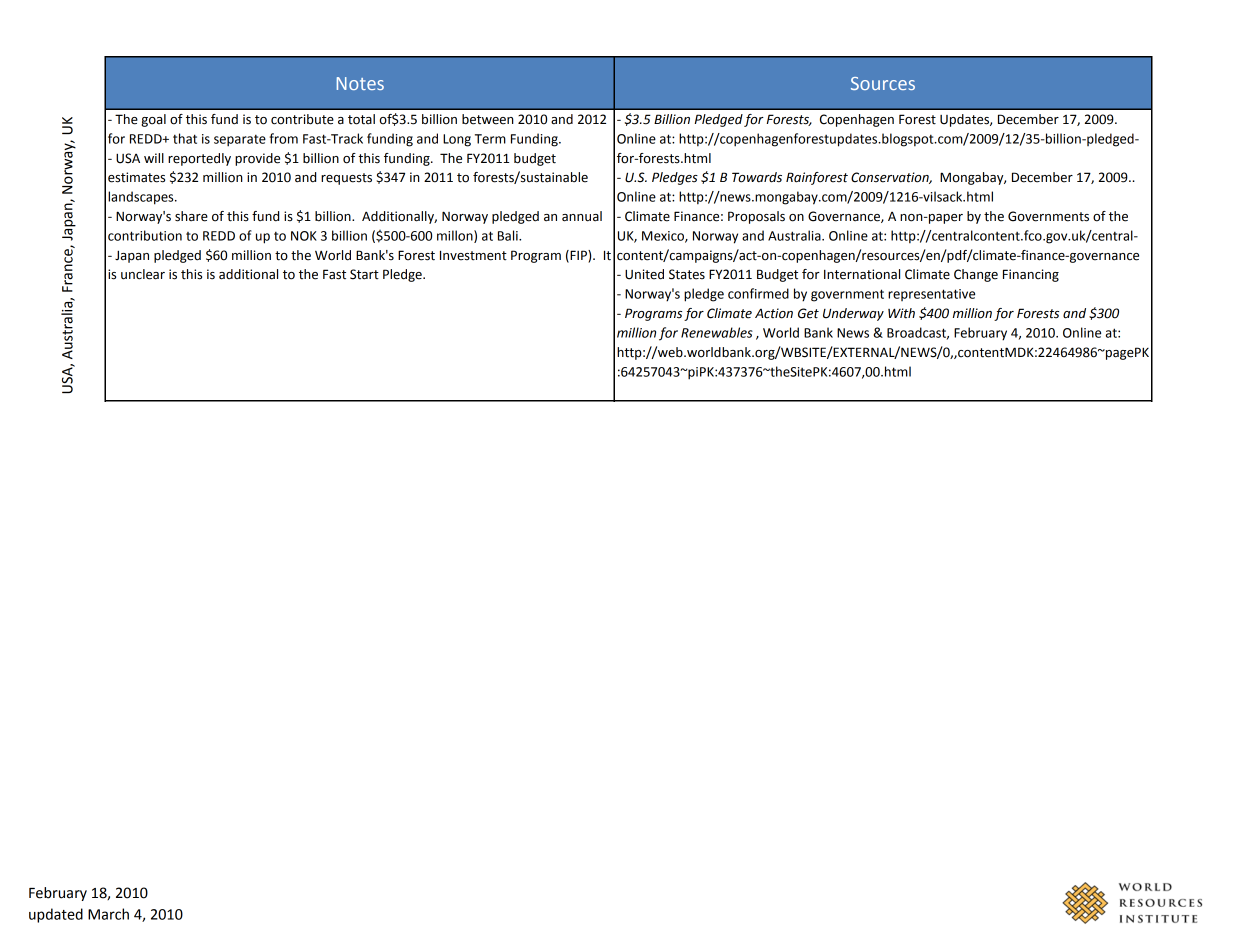 This image has height=952, width=1233. Describe the element at coordinates (774, 313) in the image. I see `Action` at that location.
